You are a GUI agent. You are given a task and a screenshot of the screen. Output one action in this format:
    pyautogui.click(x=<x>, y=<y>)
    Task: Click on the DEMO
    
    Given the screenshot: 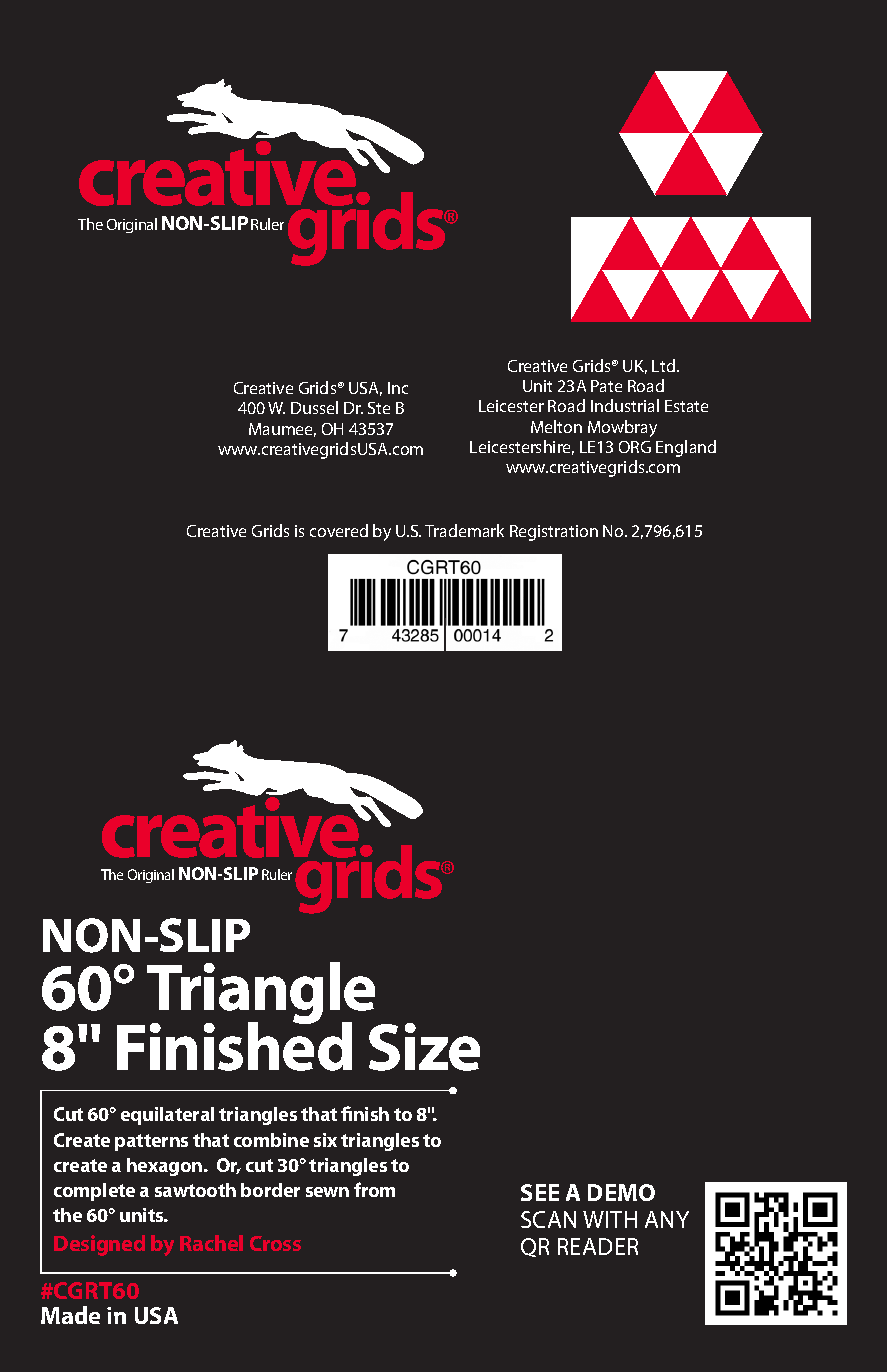 What is the action you would take?
    pyautogui.click(x=621, y=1192)
